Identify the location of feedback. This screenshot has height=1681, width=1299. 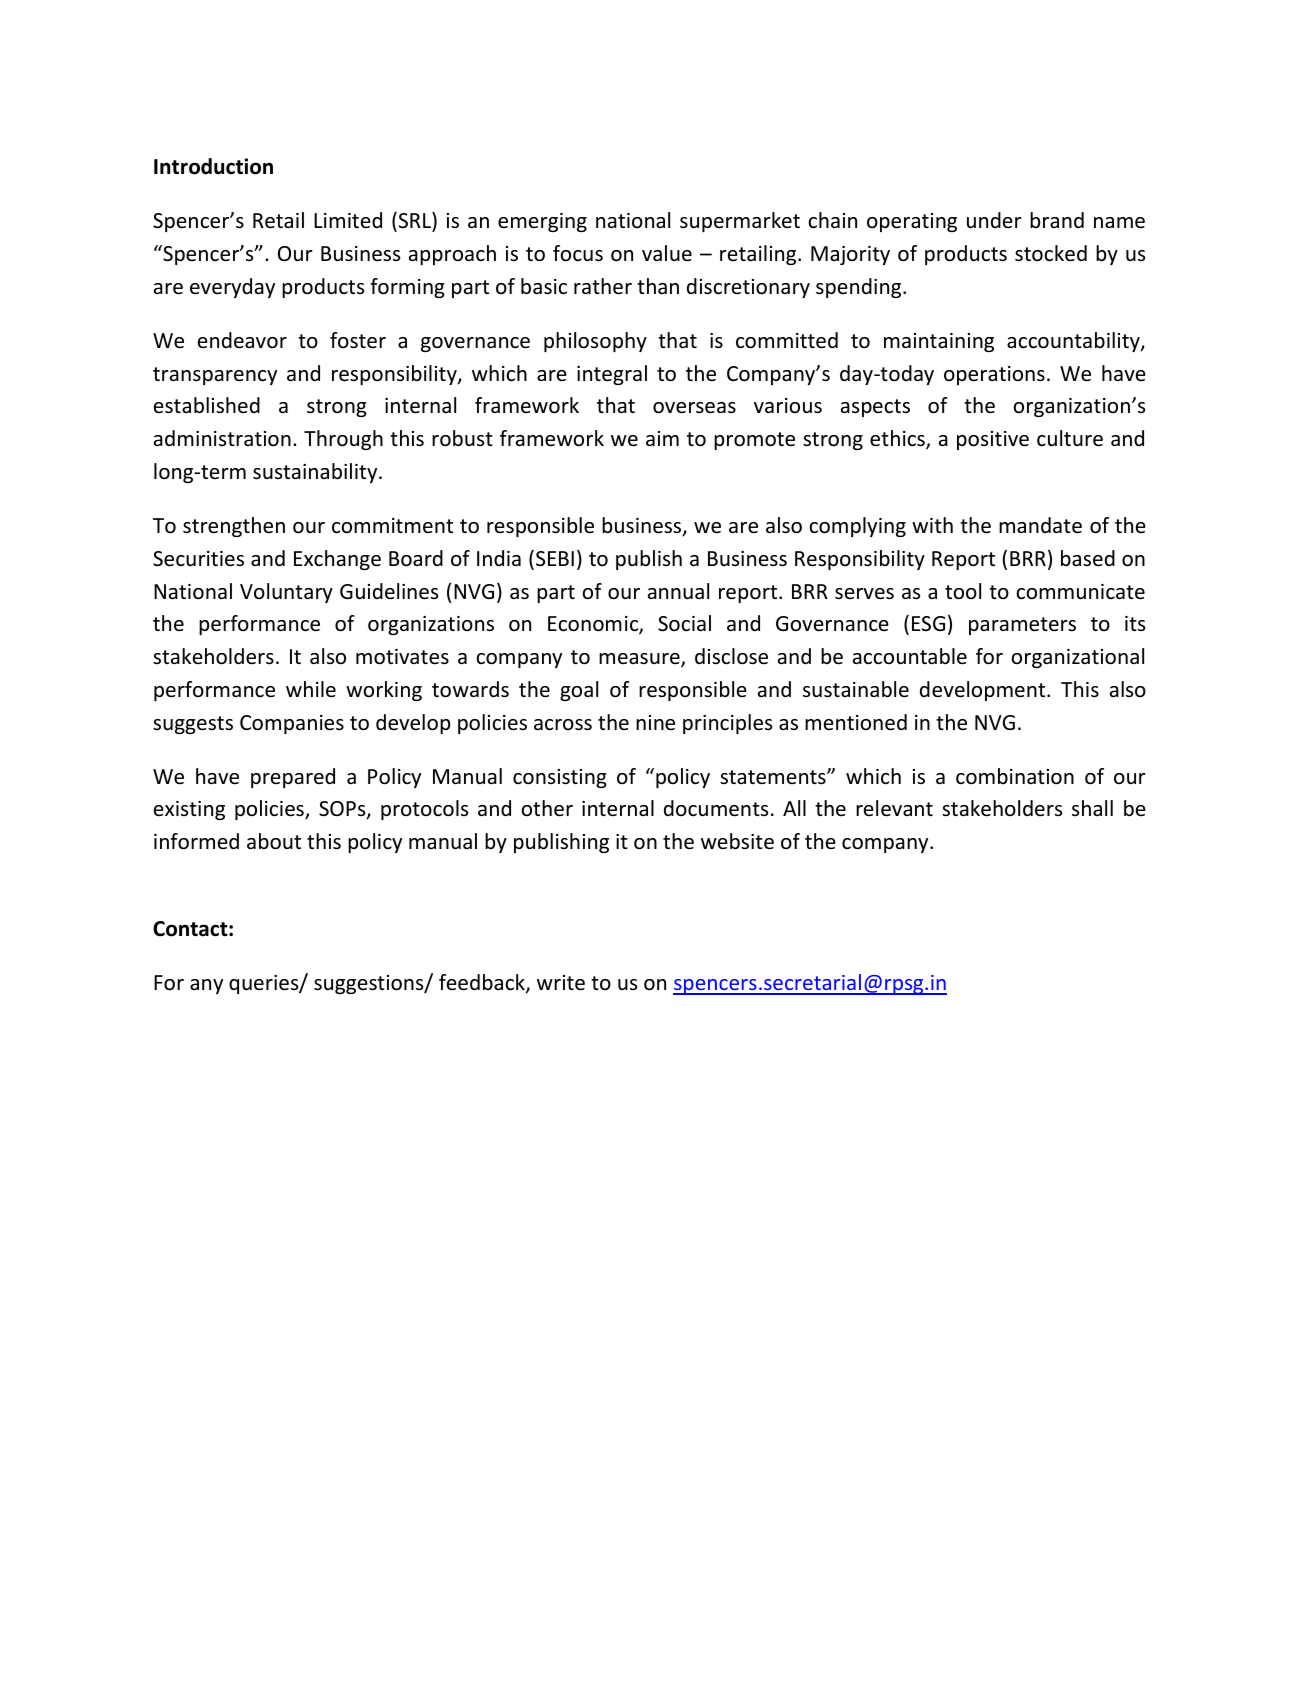
(483, 983).
